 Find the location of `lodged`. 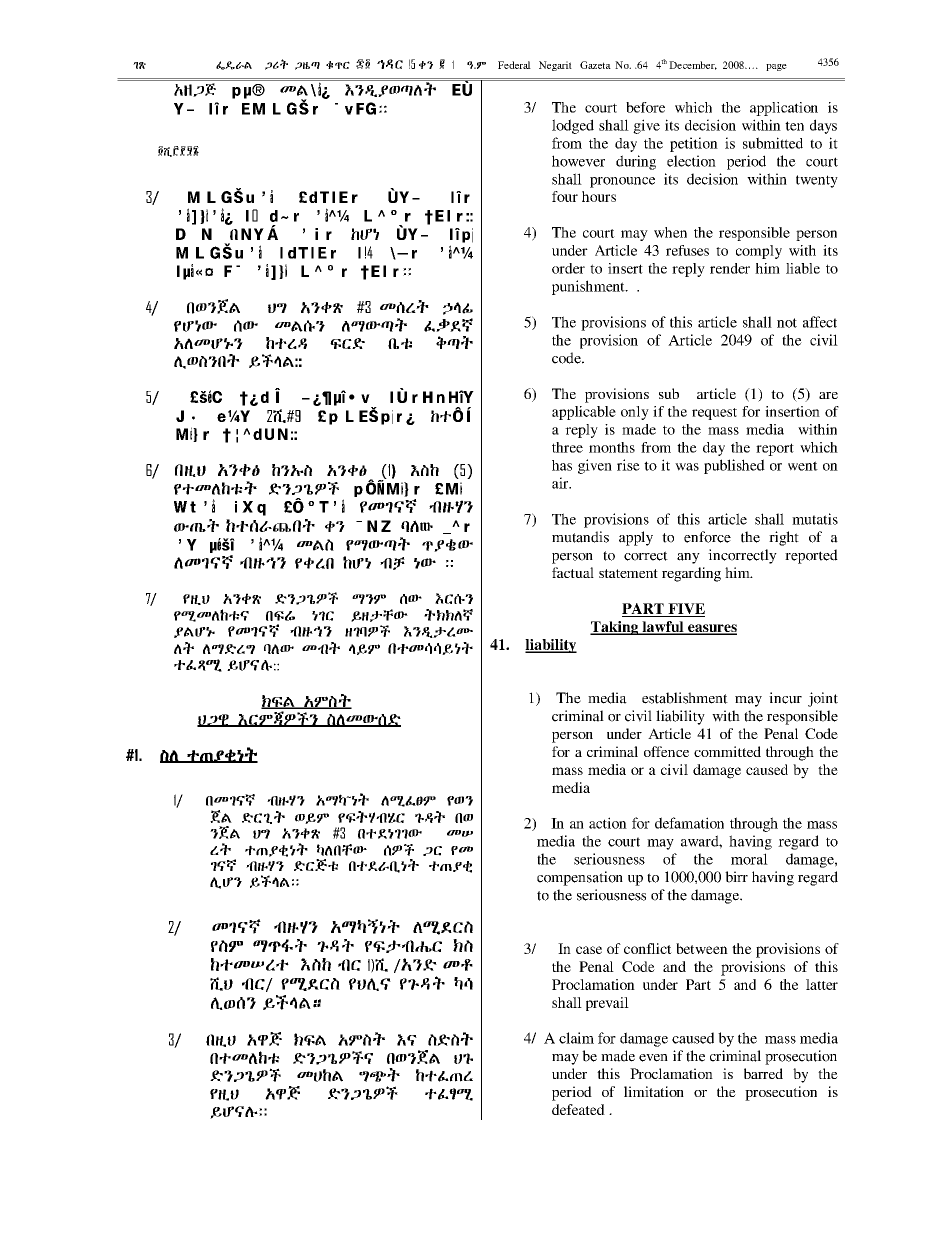

lodged is located at coordinates (573, 126).
